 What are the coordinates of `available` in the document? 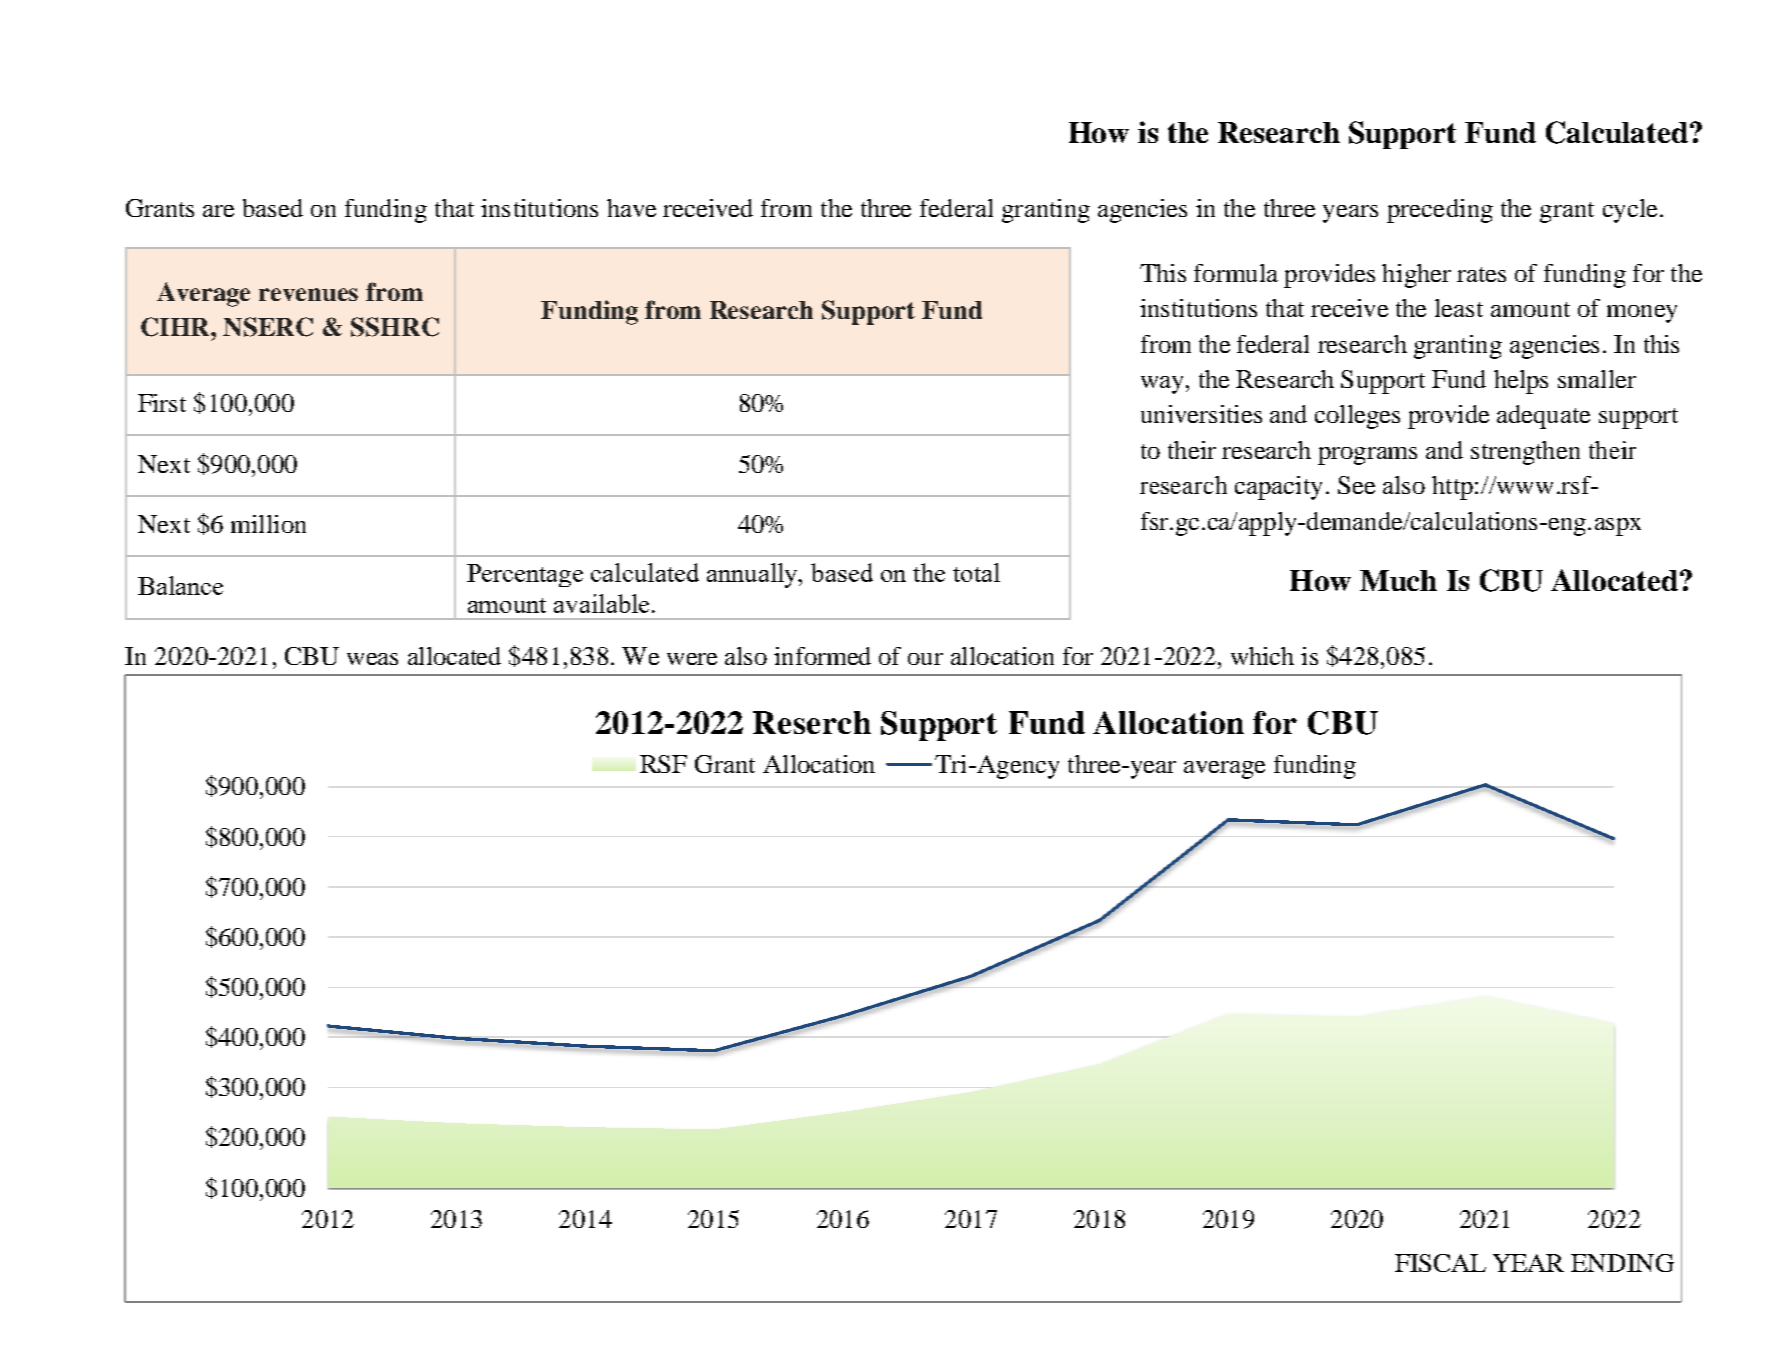 It's located at (601, 603).
